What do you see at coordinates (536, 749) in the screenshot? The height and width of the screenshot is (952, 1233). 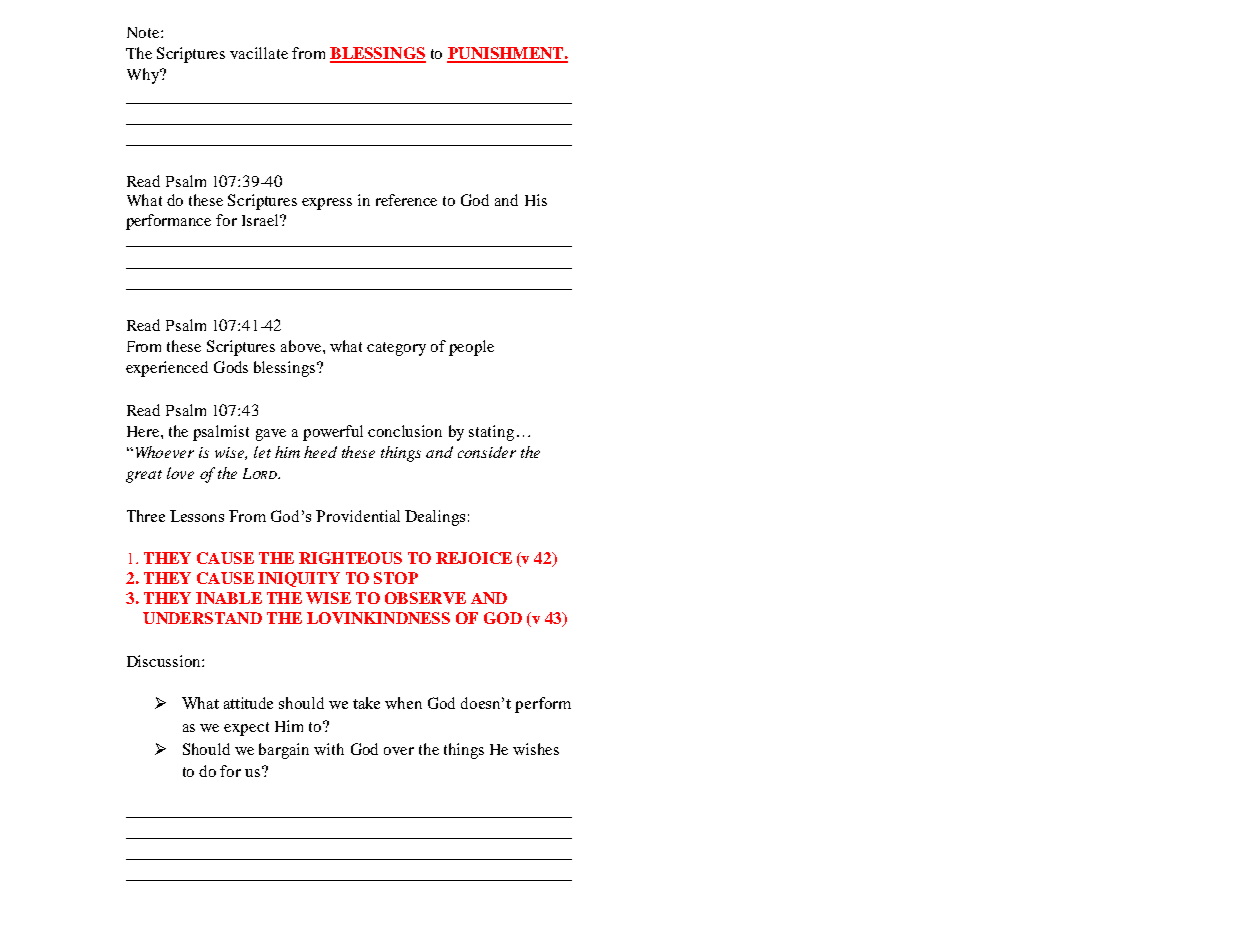 I see `wishes` at bounding box center [536, 749].
